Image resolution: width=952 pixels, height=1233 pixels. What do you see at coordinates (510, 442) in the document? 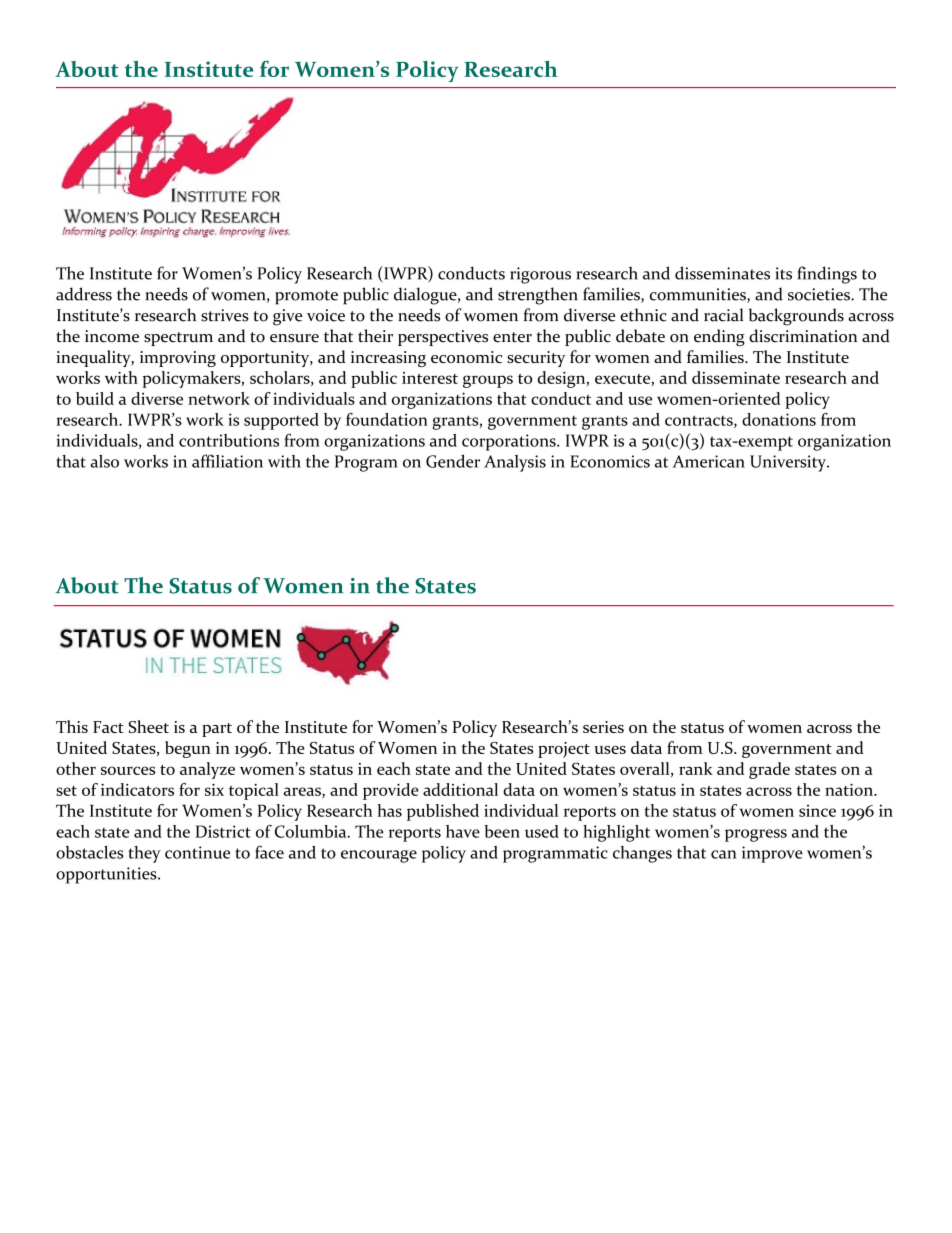
I see `corporations` at bounding box center [510, 442].
